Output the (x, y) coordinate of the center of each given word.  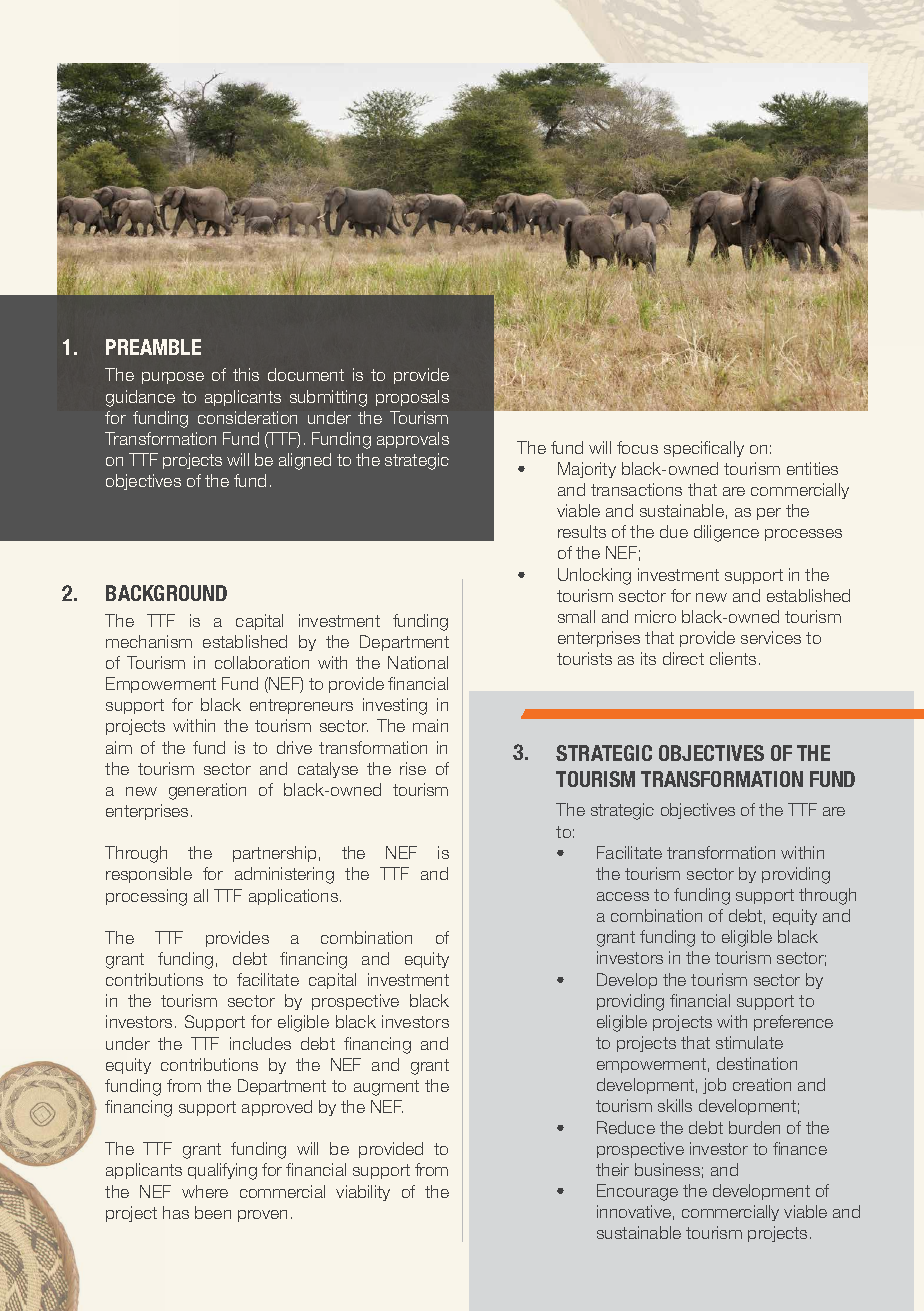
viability (363, 1193)
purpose (173, 378)
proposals (412, 398)
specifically (704, 449)
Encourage (637, 1192)
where (205, 1191)
